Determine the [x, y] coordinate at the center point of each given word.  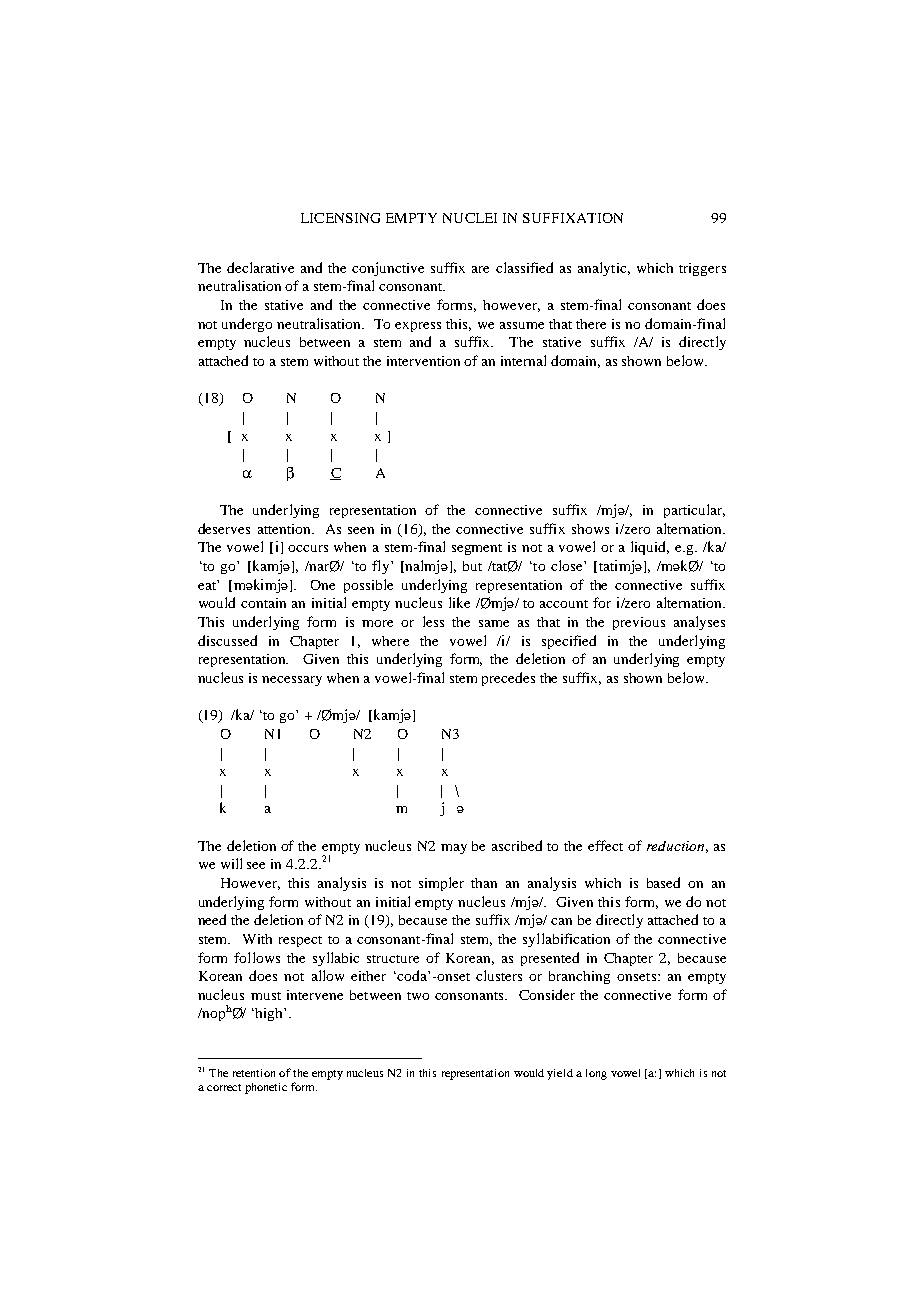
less [433, 621]
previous [639, 623]
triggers [702, 269]
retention [254, 1073]
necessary [292, 681]
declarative [260, 267]
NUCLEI [470, 218]
